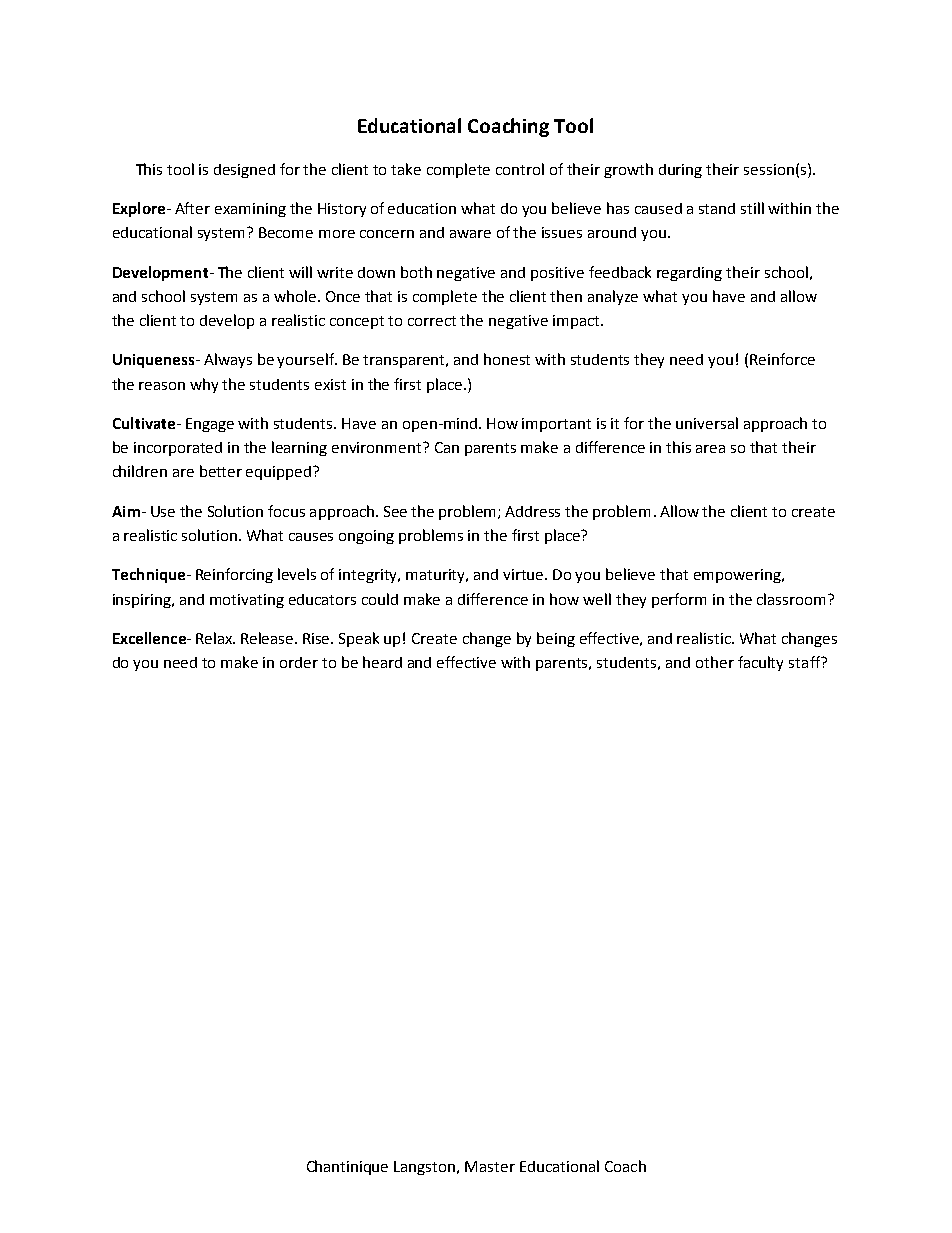 The height and width of the image is (1233, 952). Describe the element at coordinates (250, 210) in the image. I see `examining` at that location.
